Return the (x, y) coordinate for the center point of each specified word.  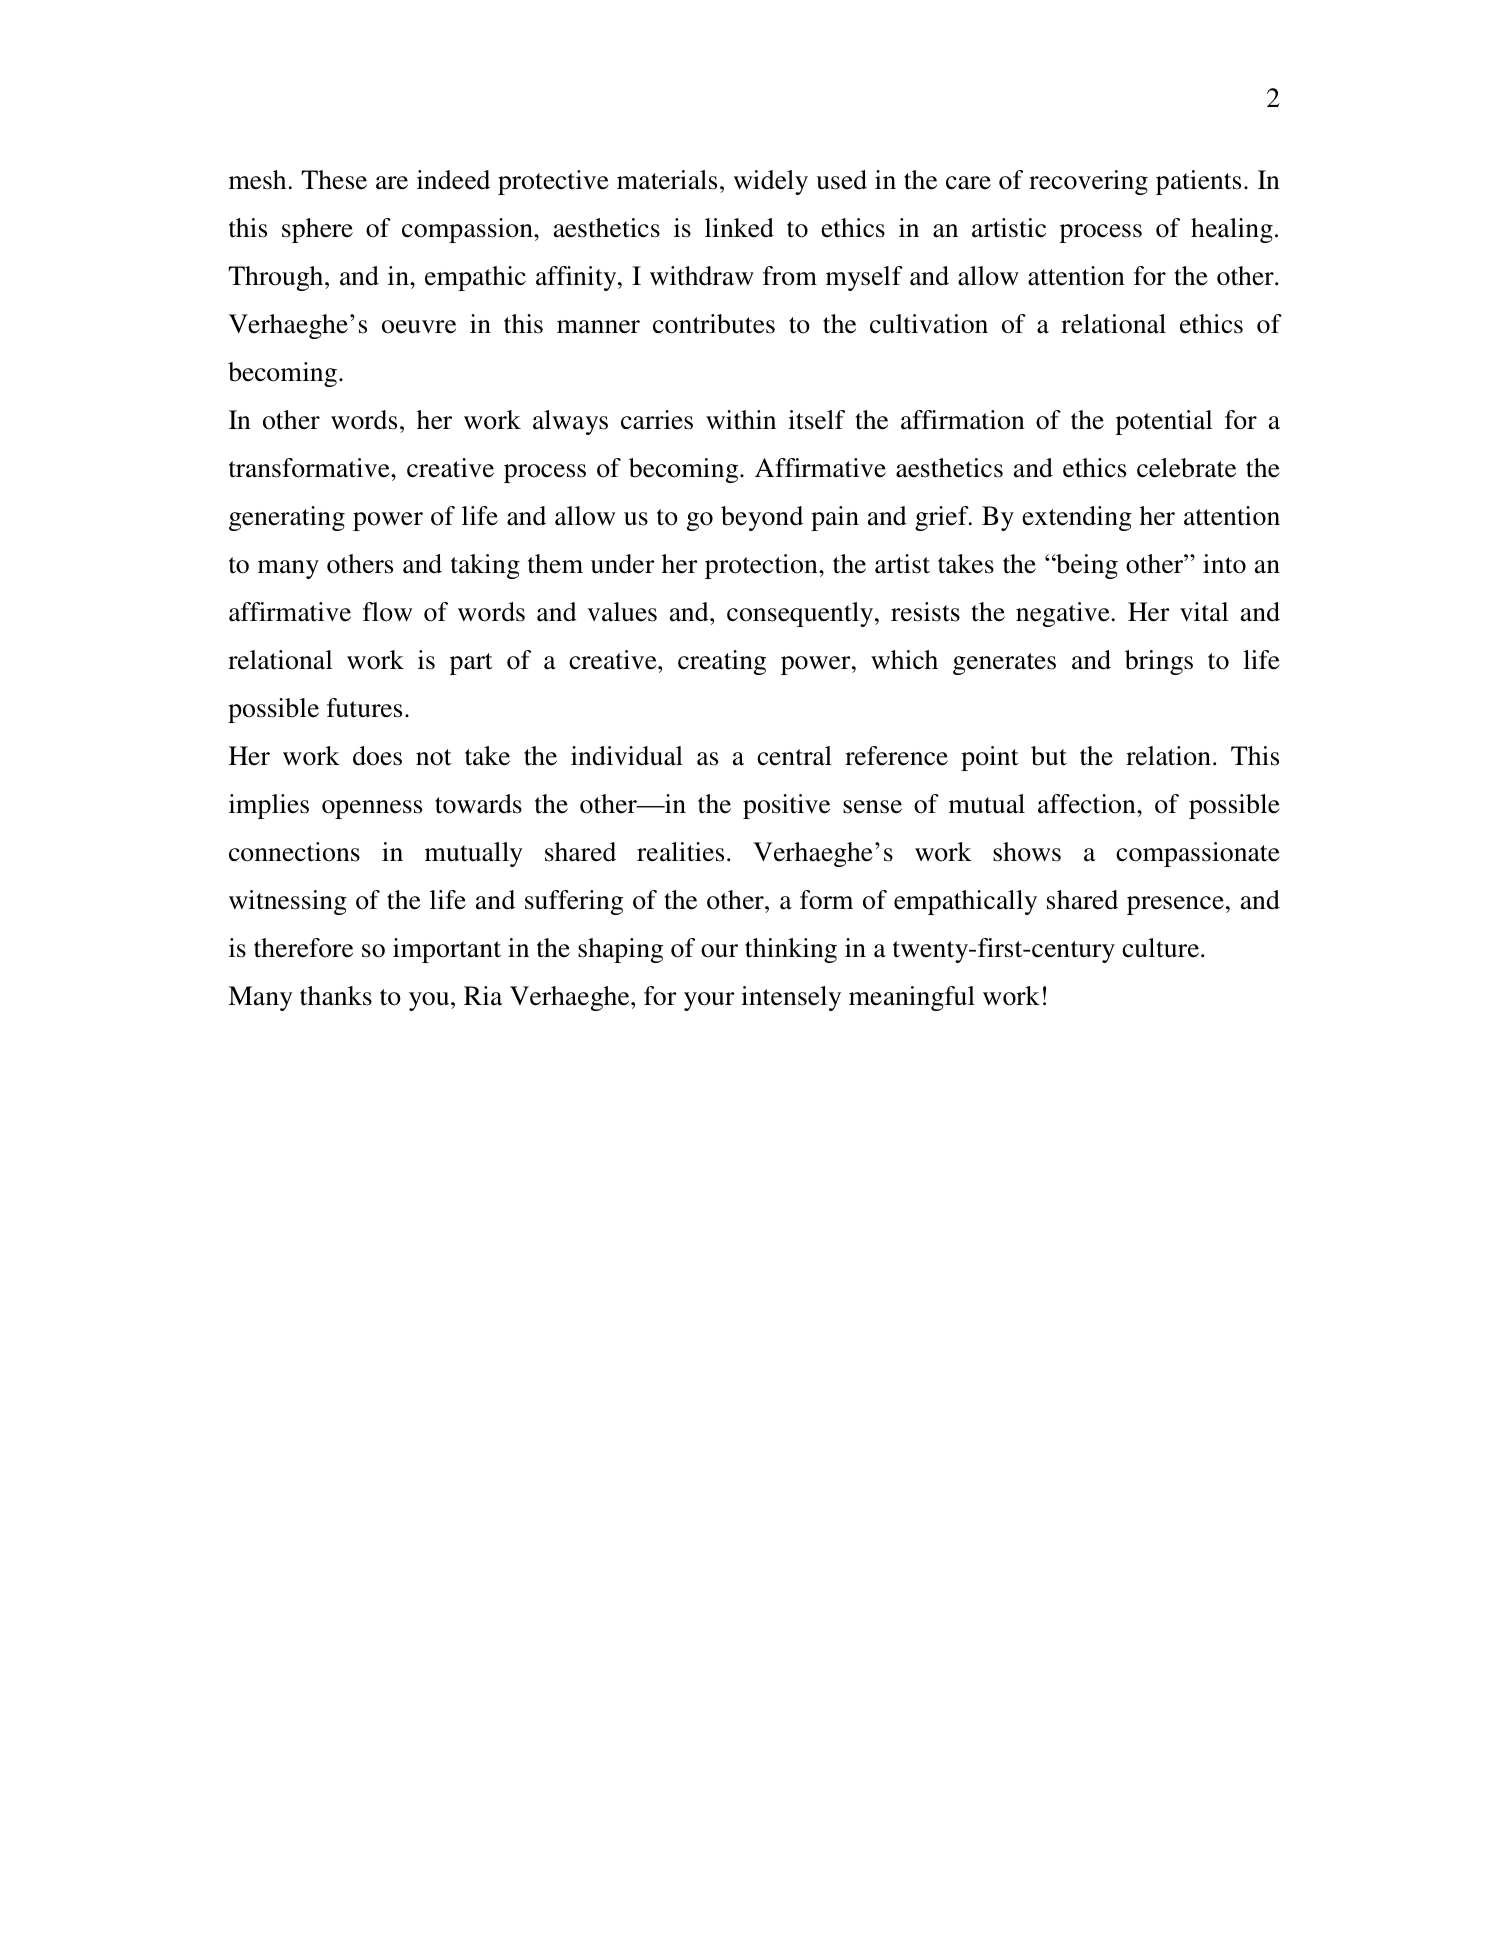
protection (762, 566)
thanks (336, 996)
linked (739, 228)
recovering (1088, 182)
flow (387, 612)
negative (1063, 614)
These (334, 180)
